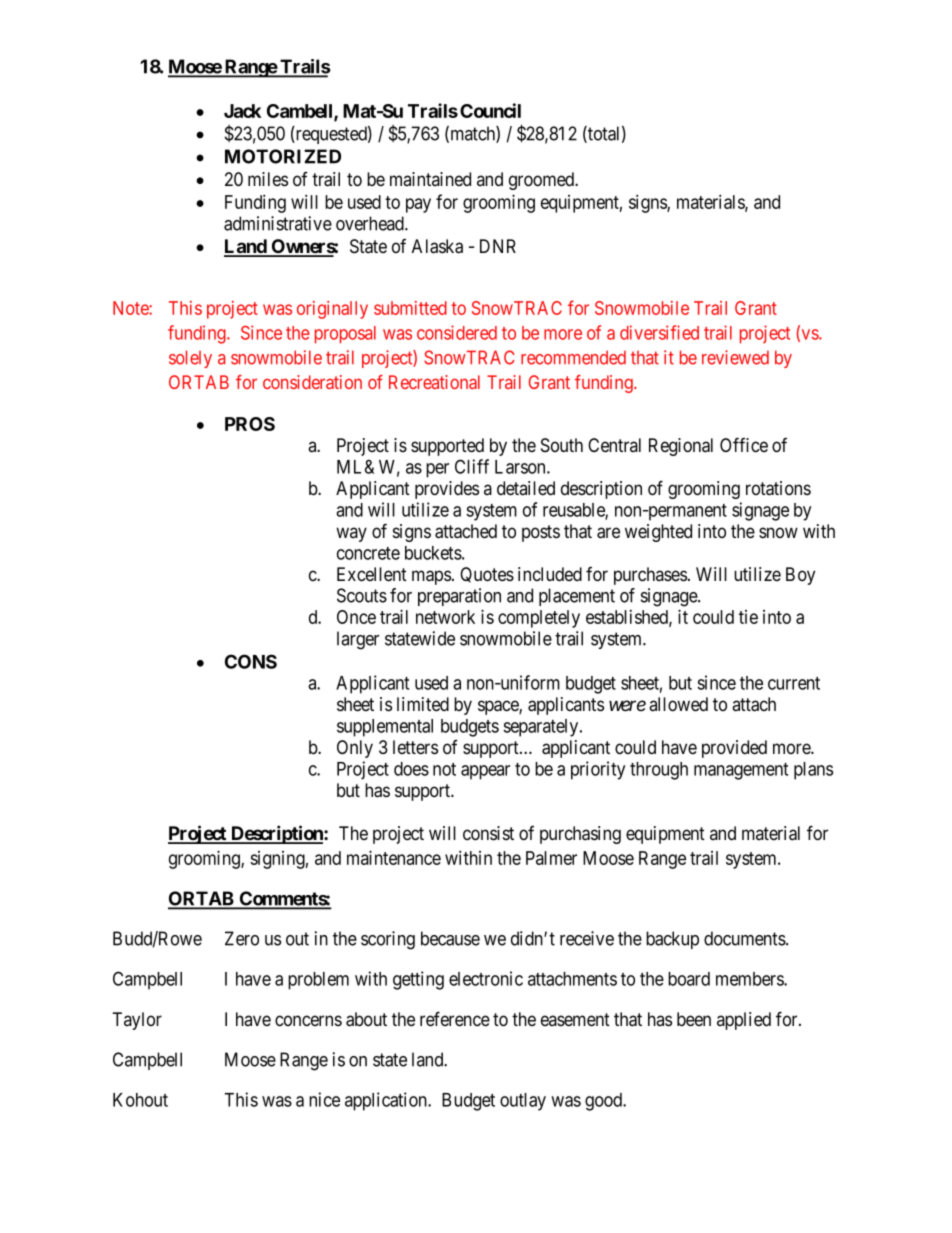 This screenshot has width=952, height=1233. What do you see at coordinates (748, 617) in the screenshot?
I see `tie` at bounding box center [748, 617].
